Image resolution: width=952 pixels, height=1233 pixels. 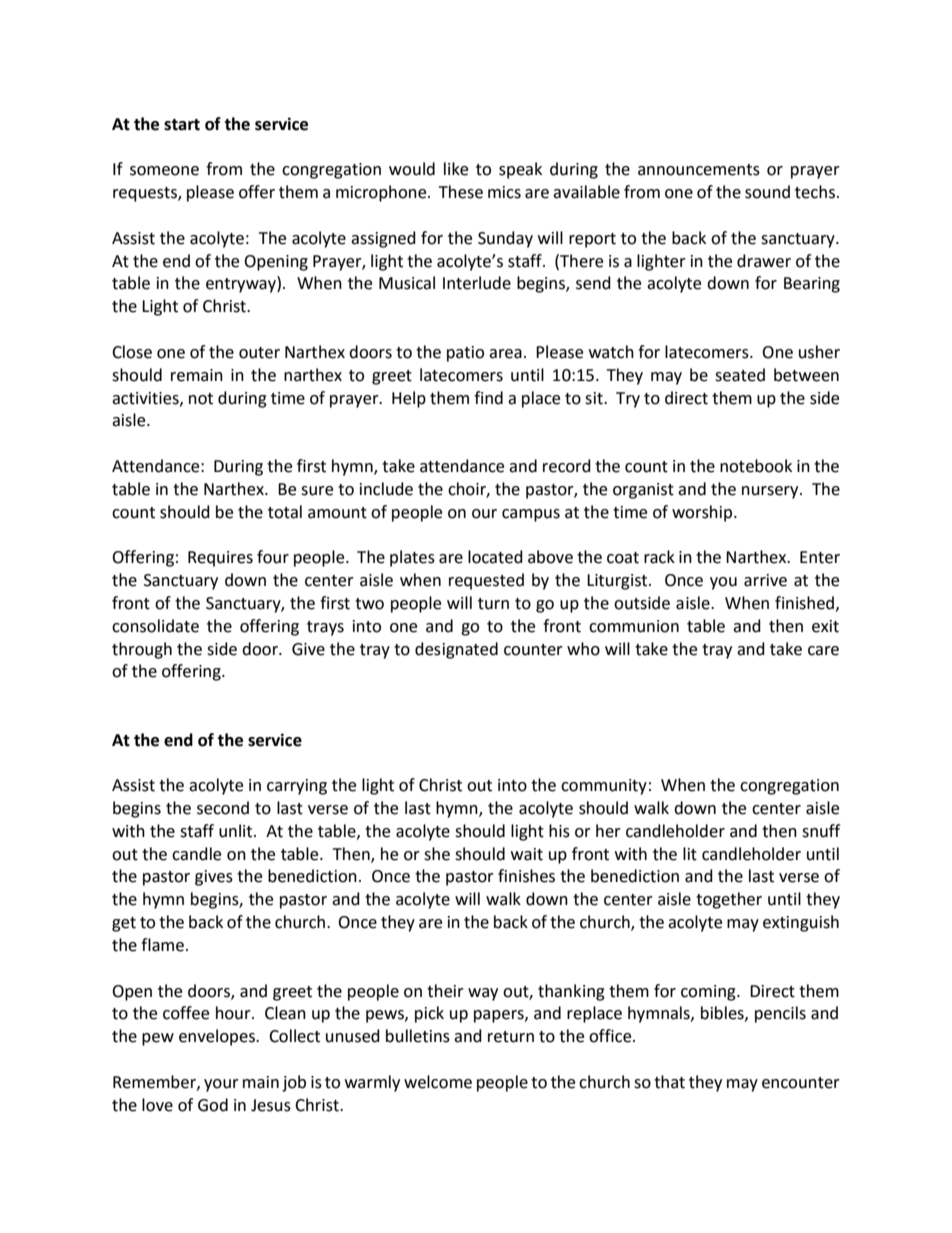 What do you see at coordinates (567, 466) in the image?
I see `record` at bounding box center [567, 466].
